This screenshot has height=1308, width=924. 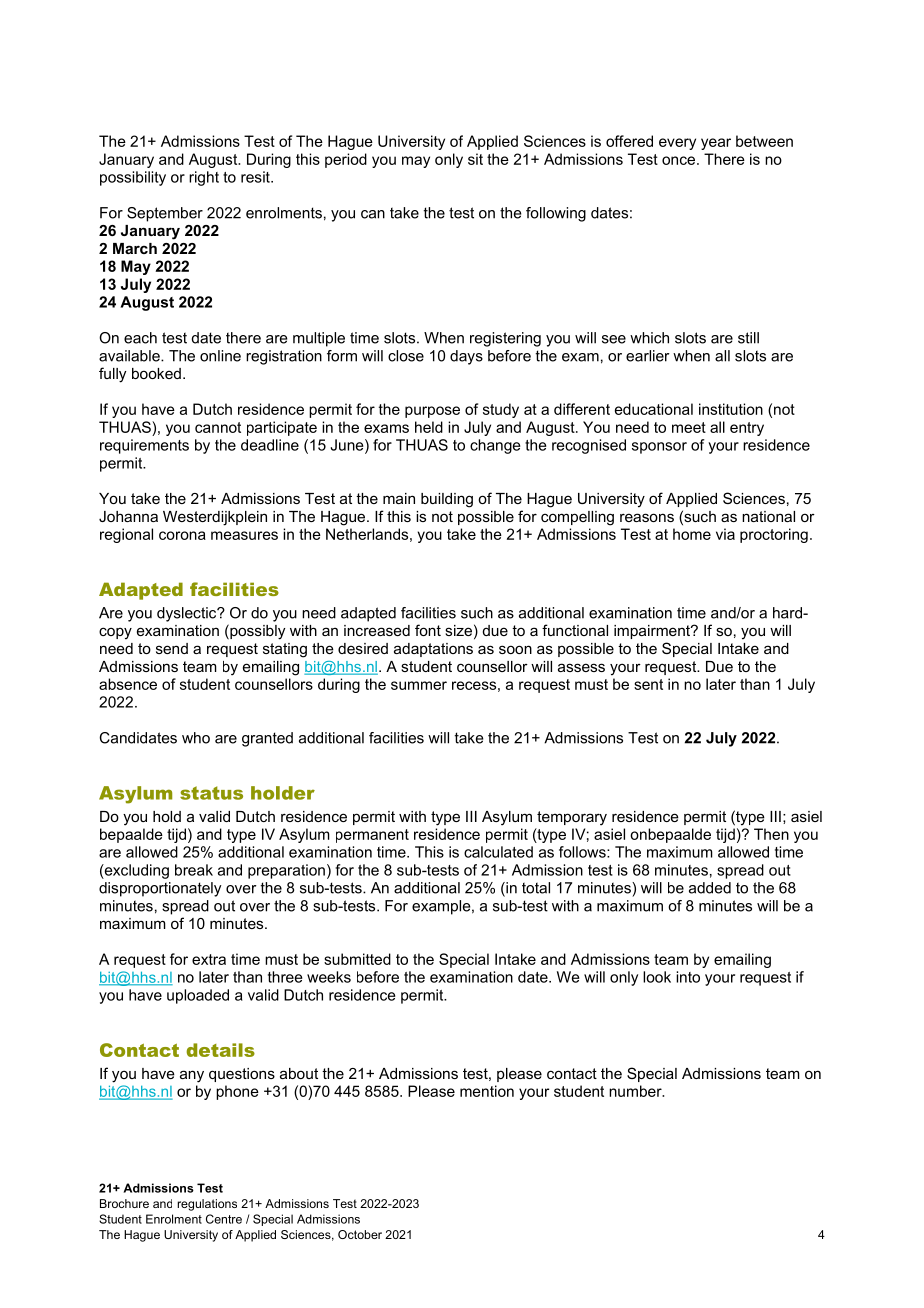 I want to click on regulations, so click(x=207, y=1205).
